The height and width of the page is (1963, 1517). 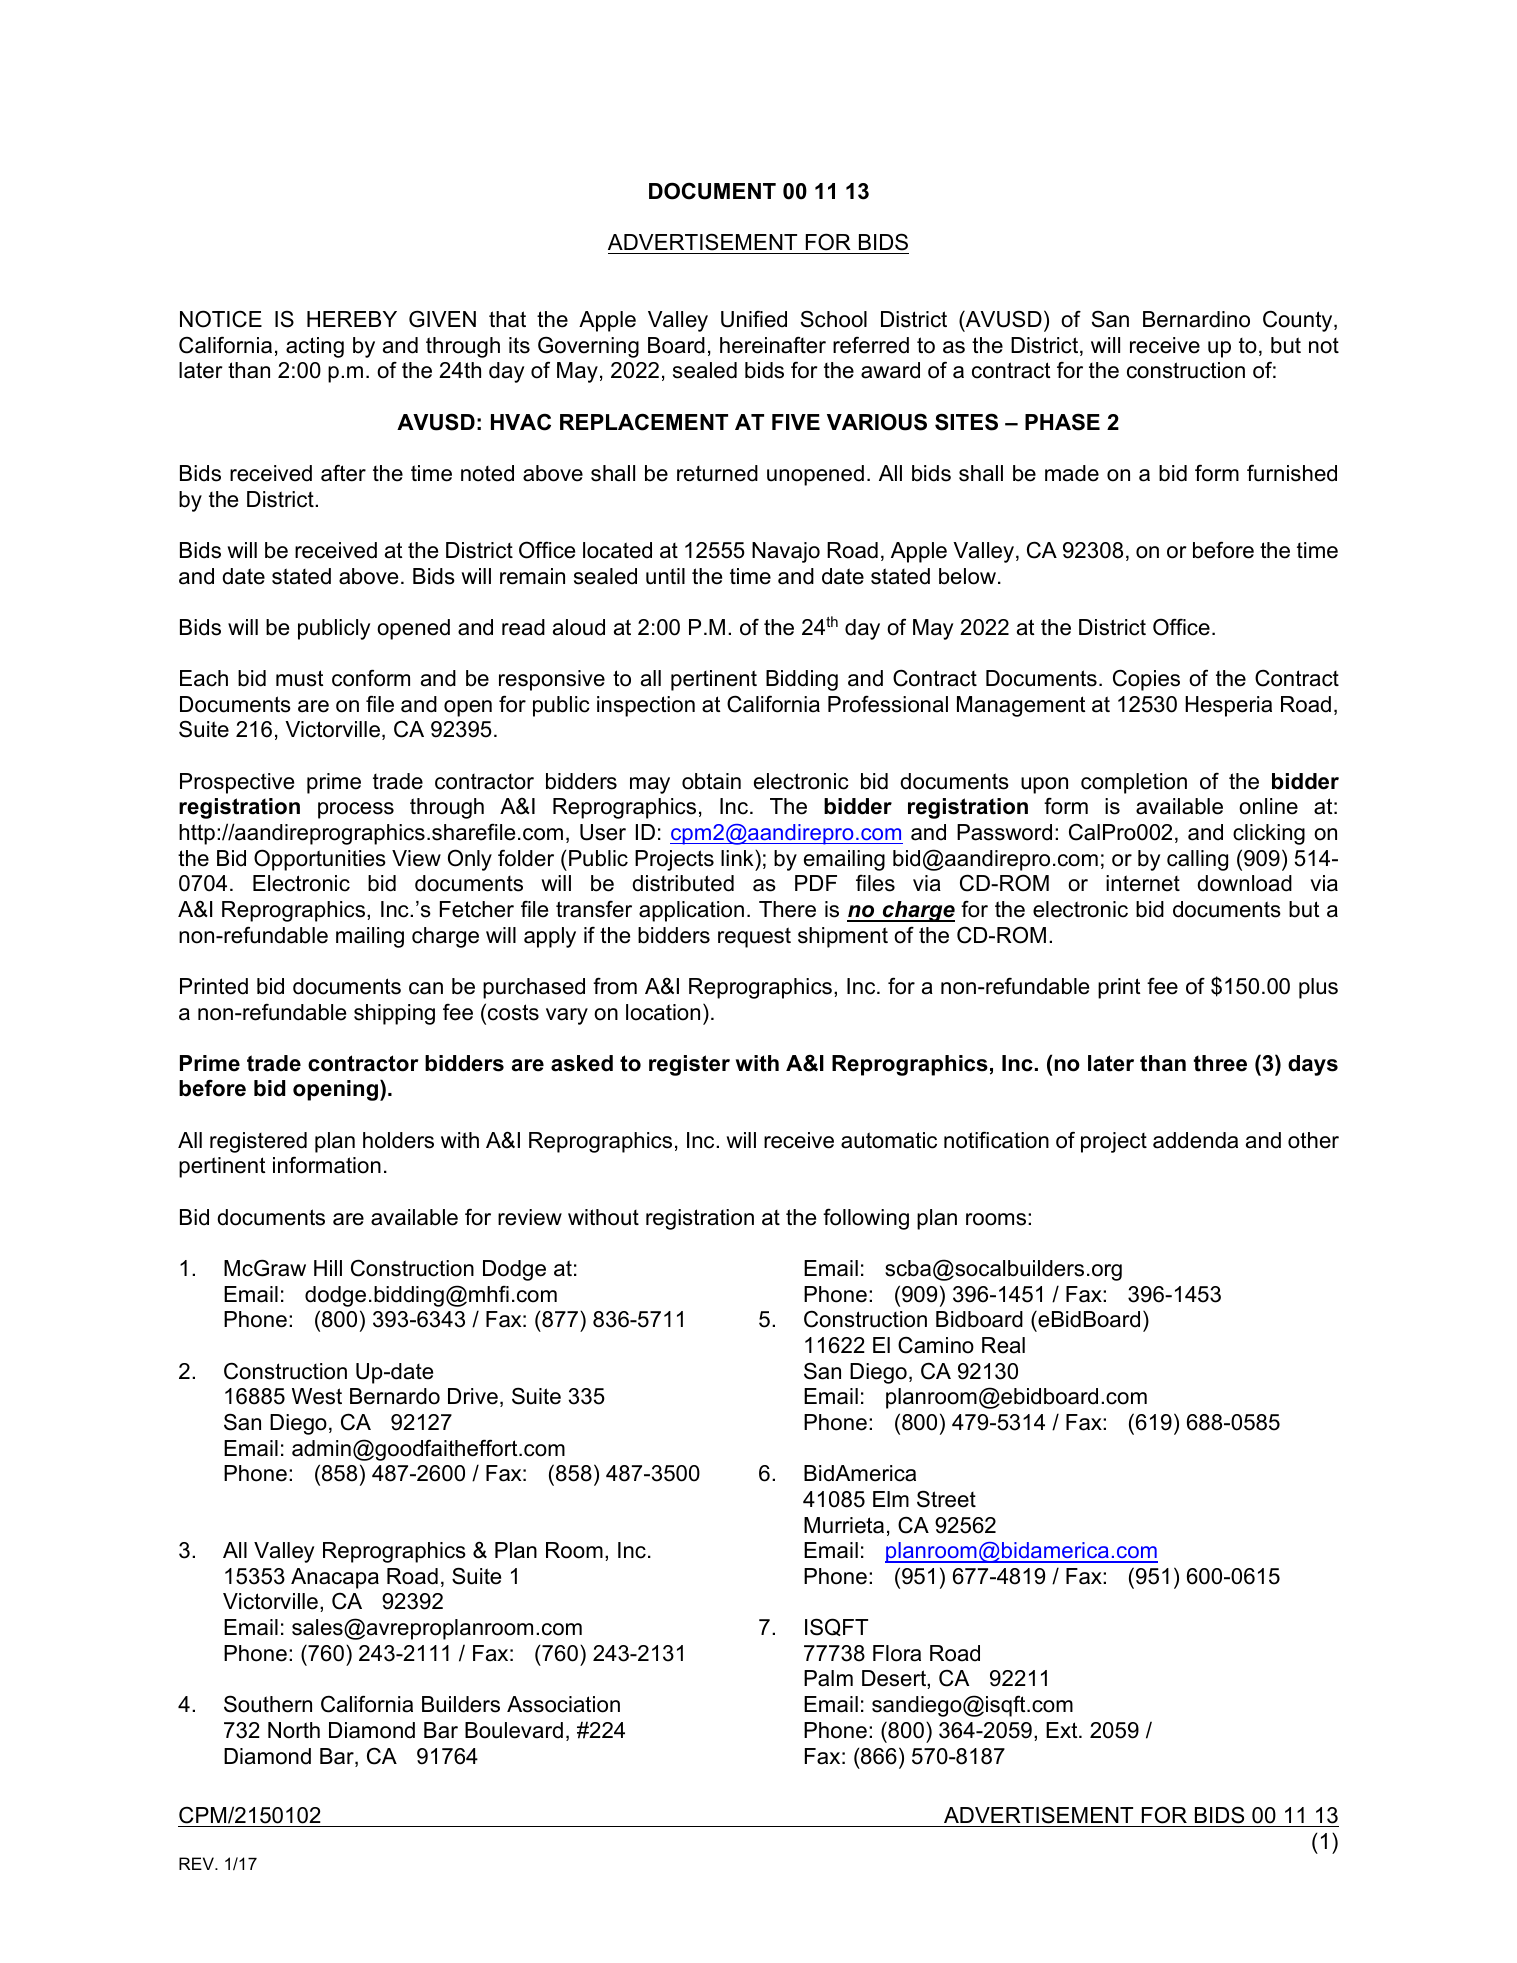 What do you see at coordinates (394, 1014) in the page?
I see `shipping` at bounding box center [394, 1014].
